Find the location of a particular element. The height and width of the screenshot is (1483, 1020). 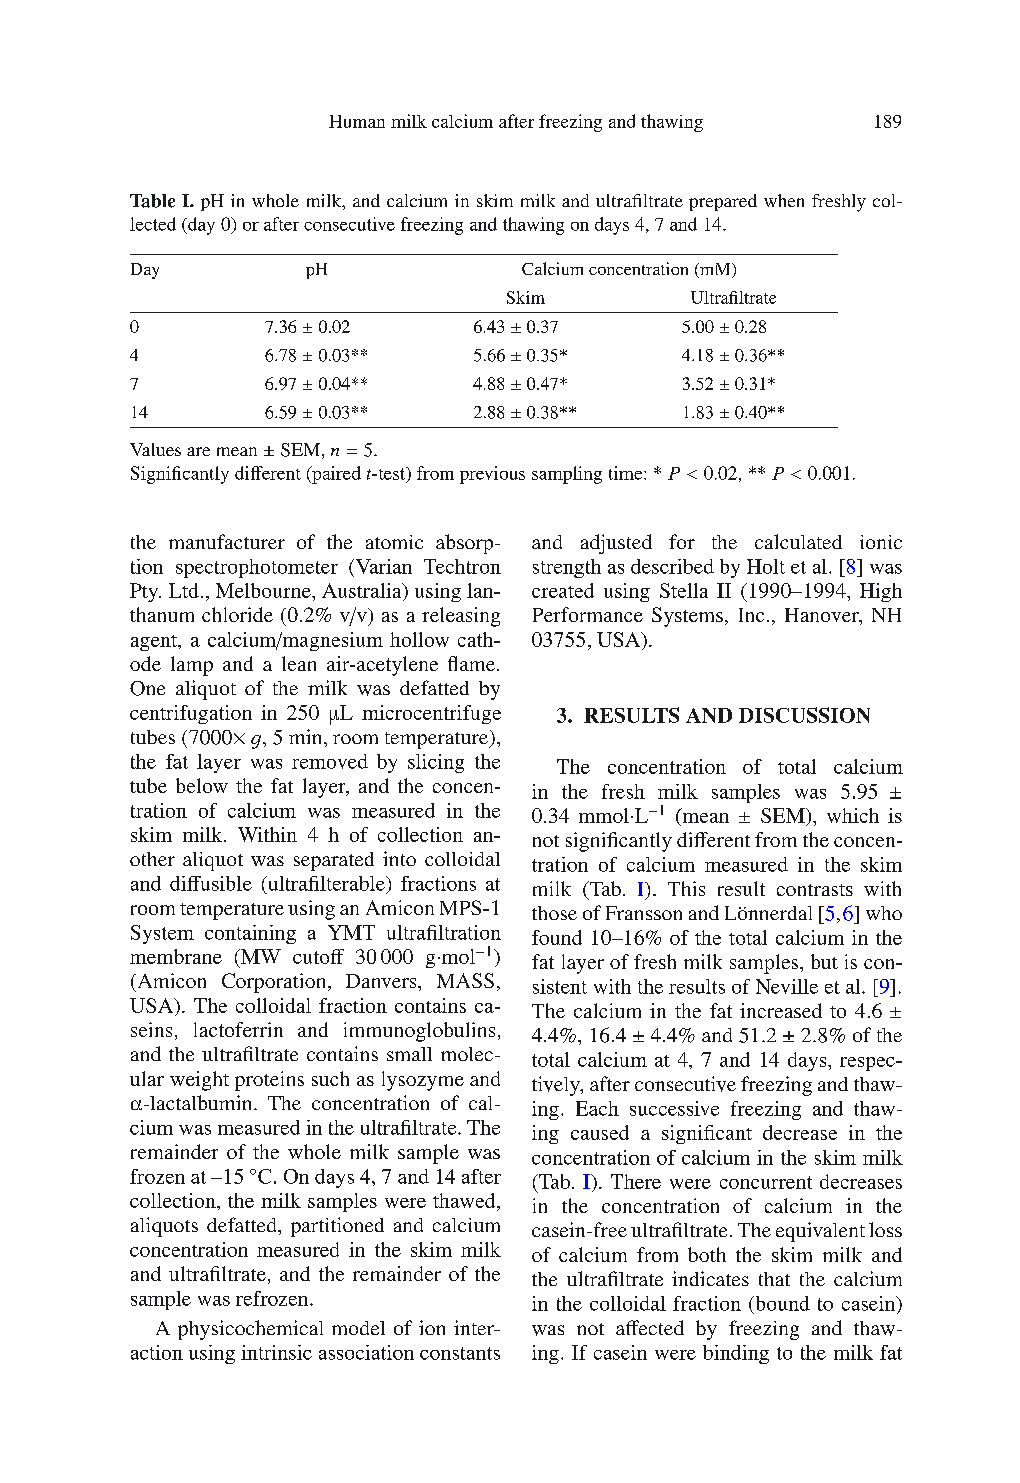

Values is located at coordinates (155, 449).
